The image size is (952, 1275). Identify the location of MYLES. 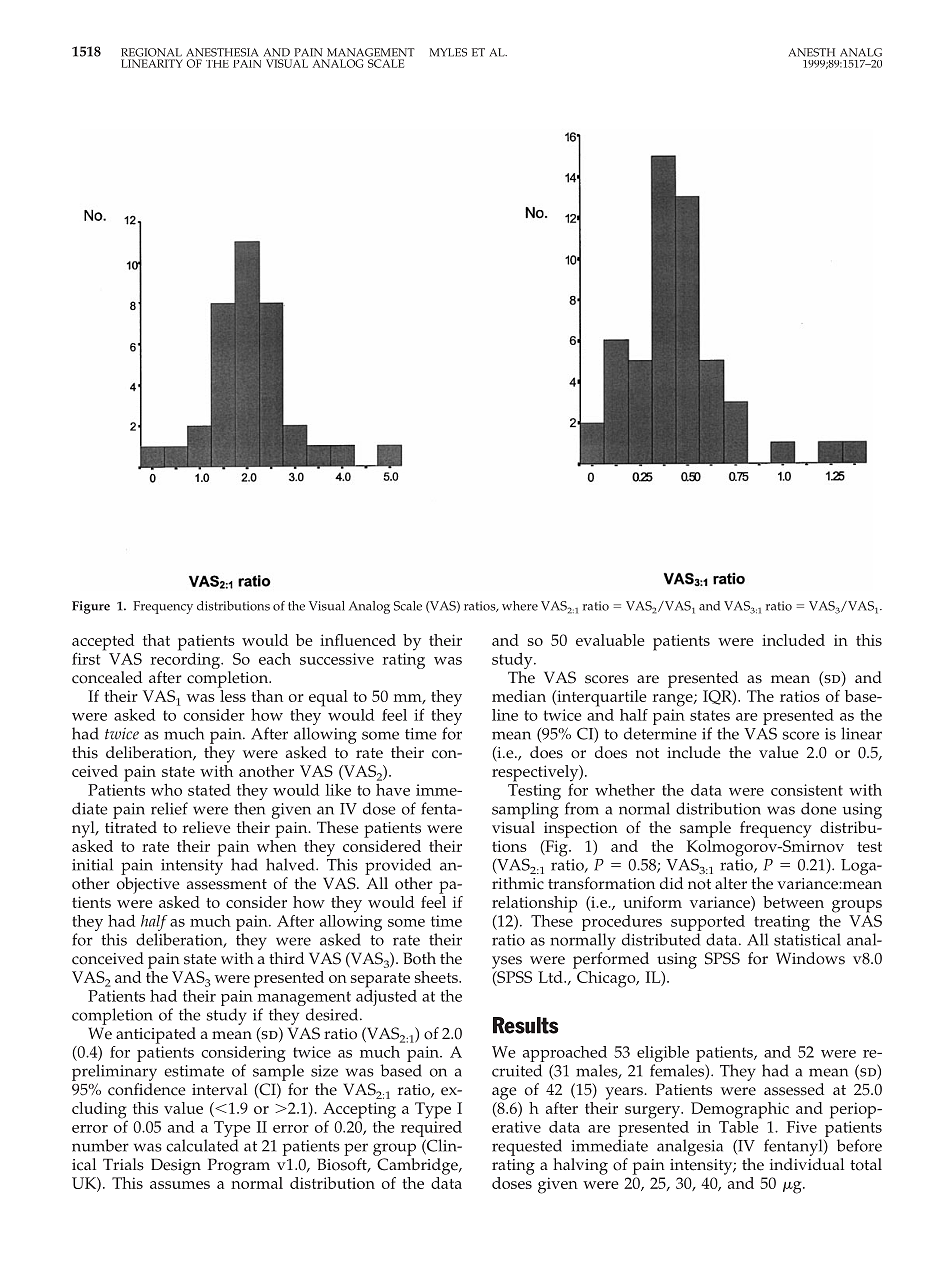
(448, 52).
